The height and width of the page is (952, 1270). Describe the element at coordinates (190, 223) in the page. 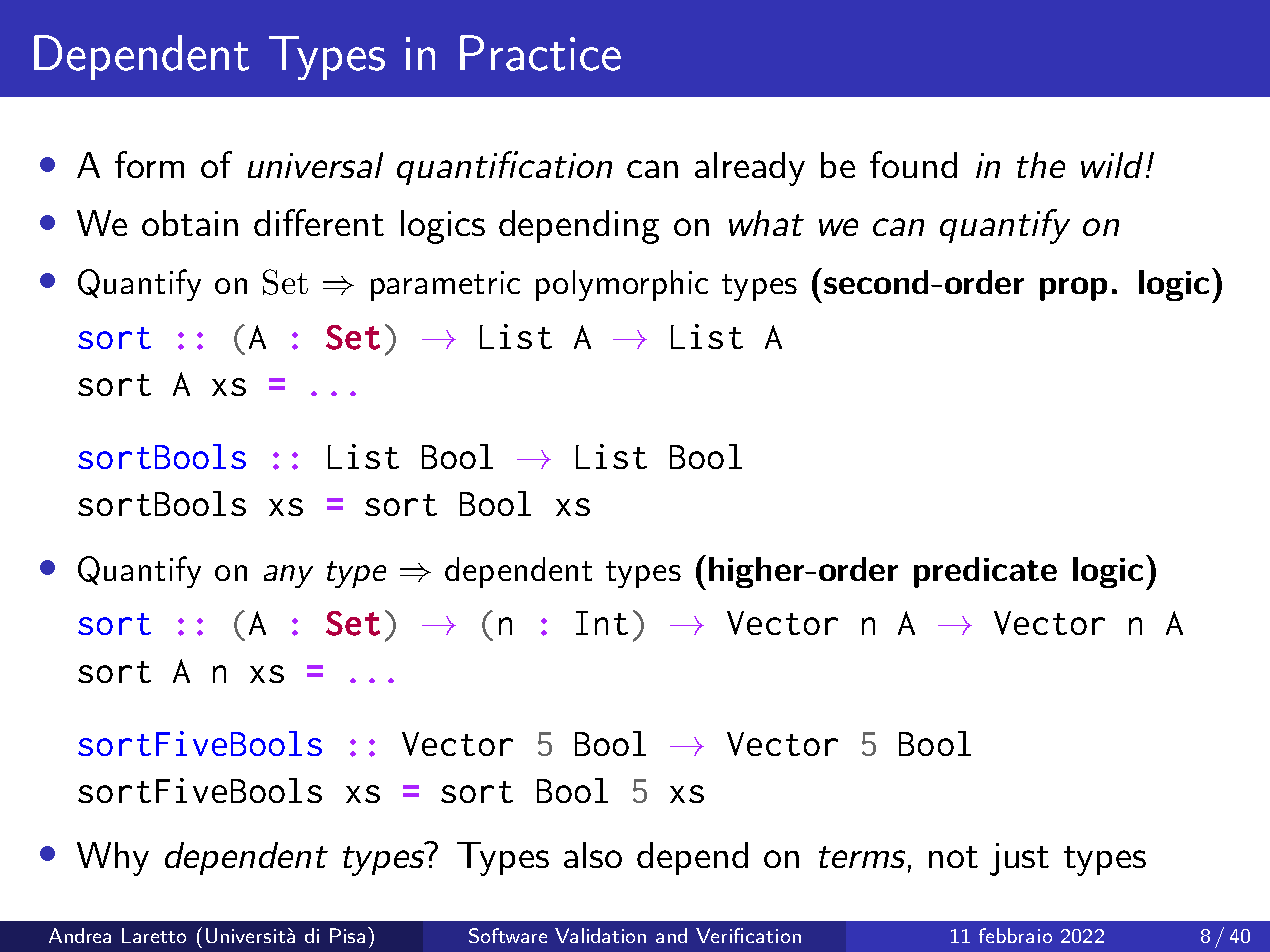

I see `obtain` at that location.
